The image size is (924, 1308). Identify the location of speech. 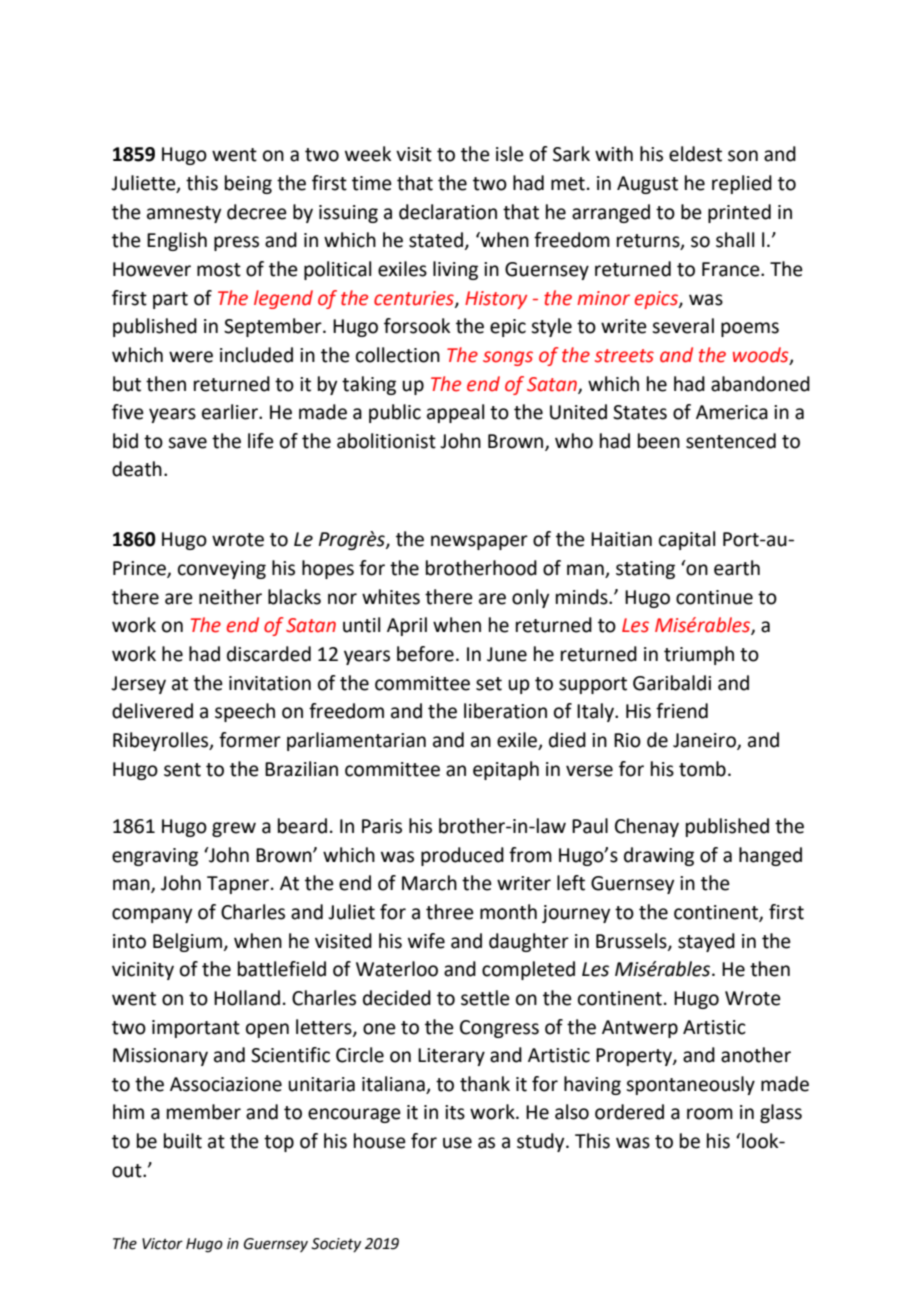
(245, 712).
